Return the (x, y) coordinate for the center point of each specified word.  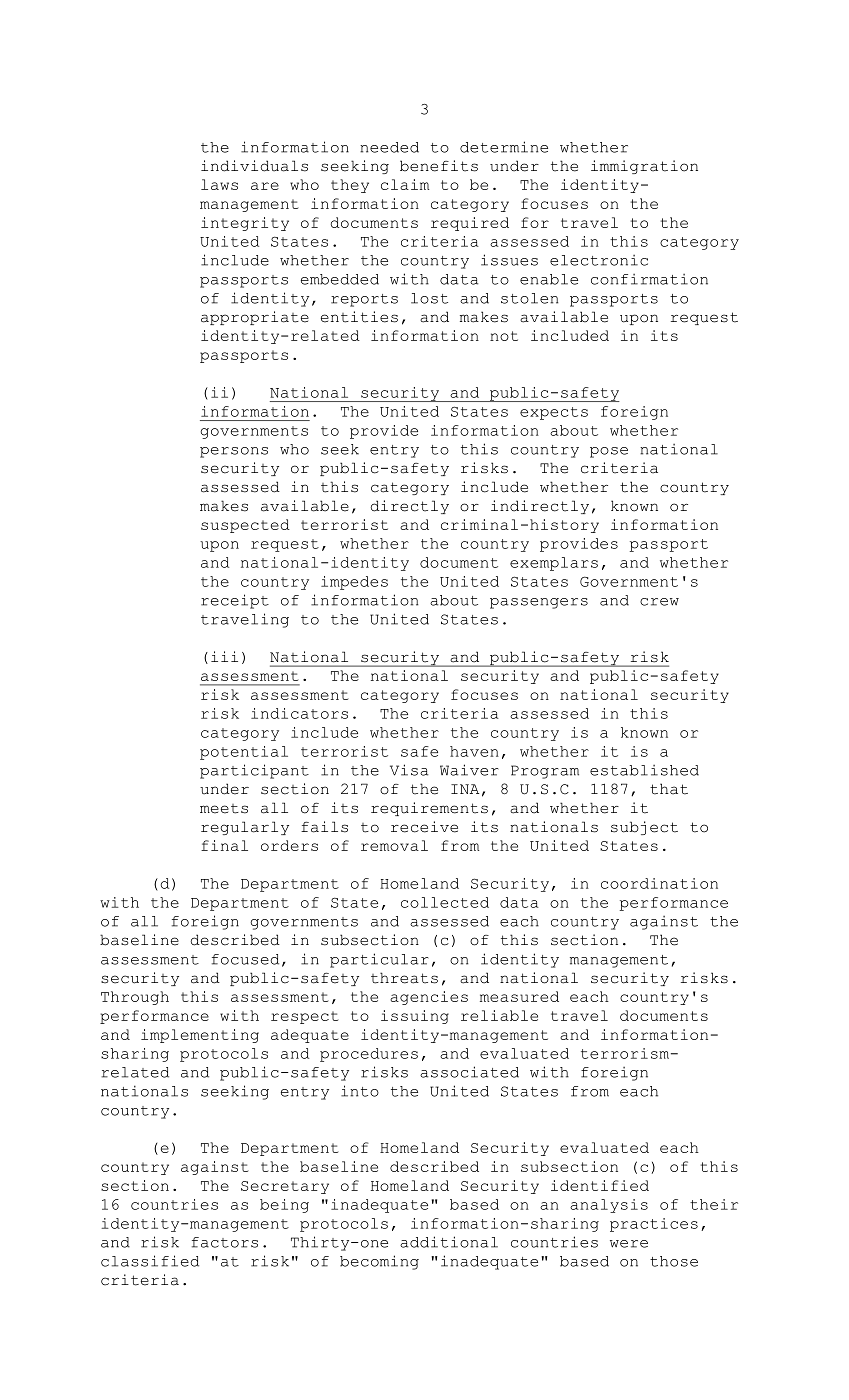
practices (654, 1225)
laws (219, 184)
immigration (644, 167)
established (644, 770)
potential (244, 753)
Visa (409, 770)
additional (449, 1242)
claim (405, 184)
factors (225, 1242)
